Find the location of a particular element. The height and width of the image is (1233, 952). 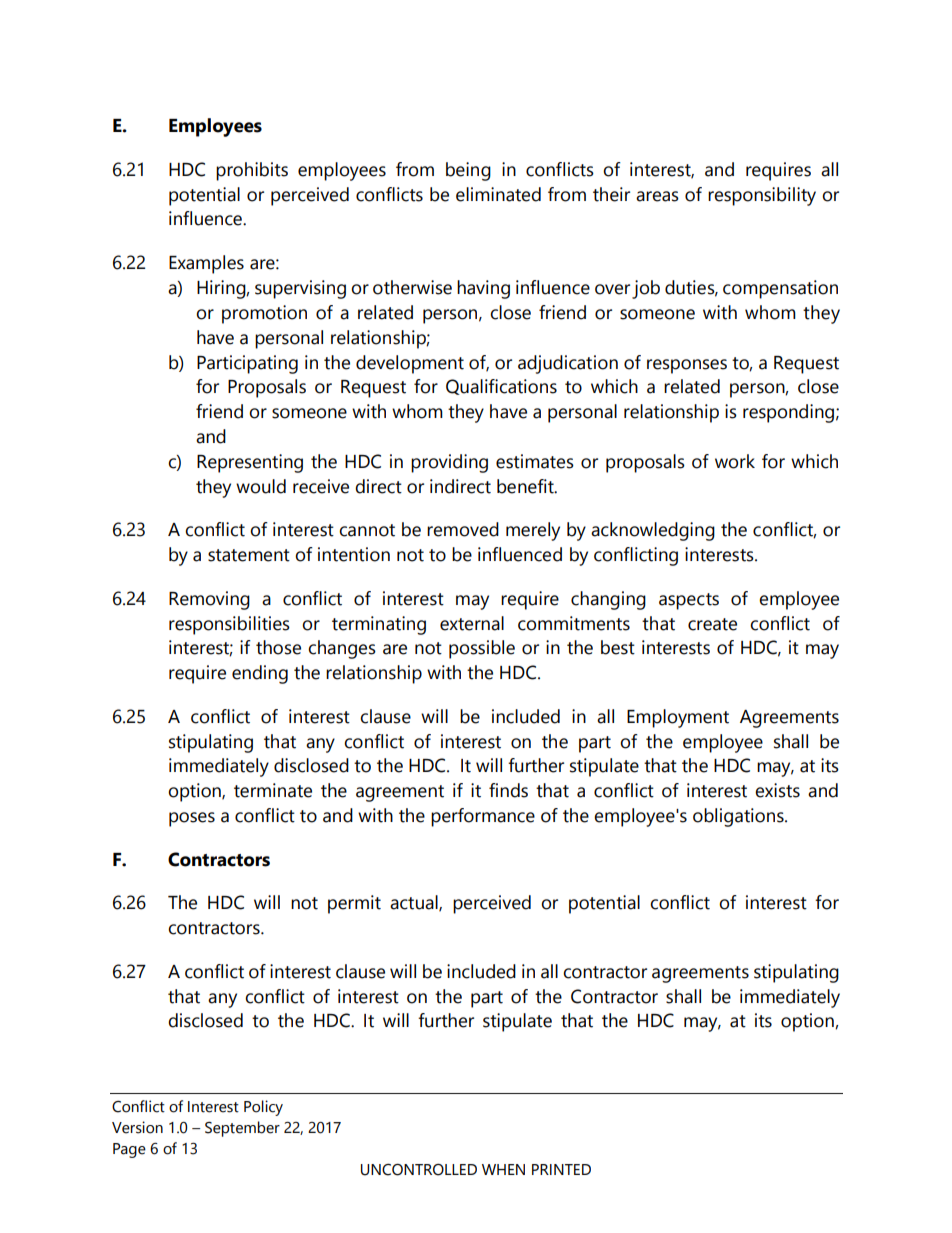

acknowledging is located at coordinates (653, 531).
